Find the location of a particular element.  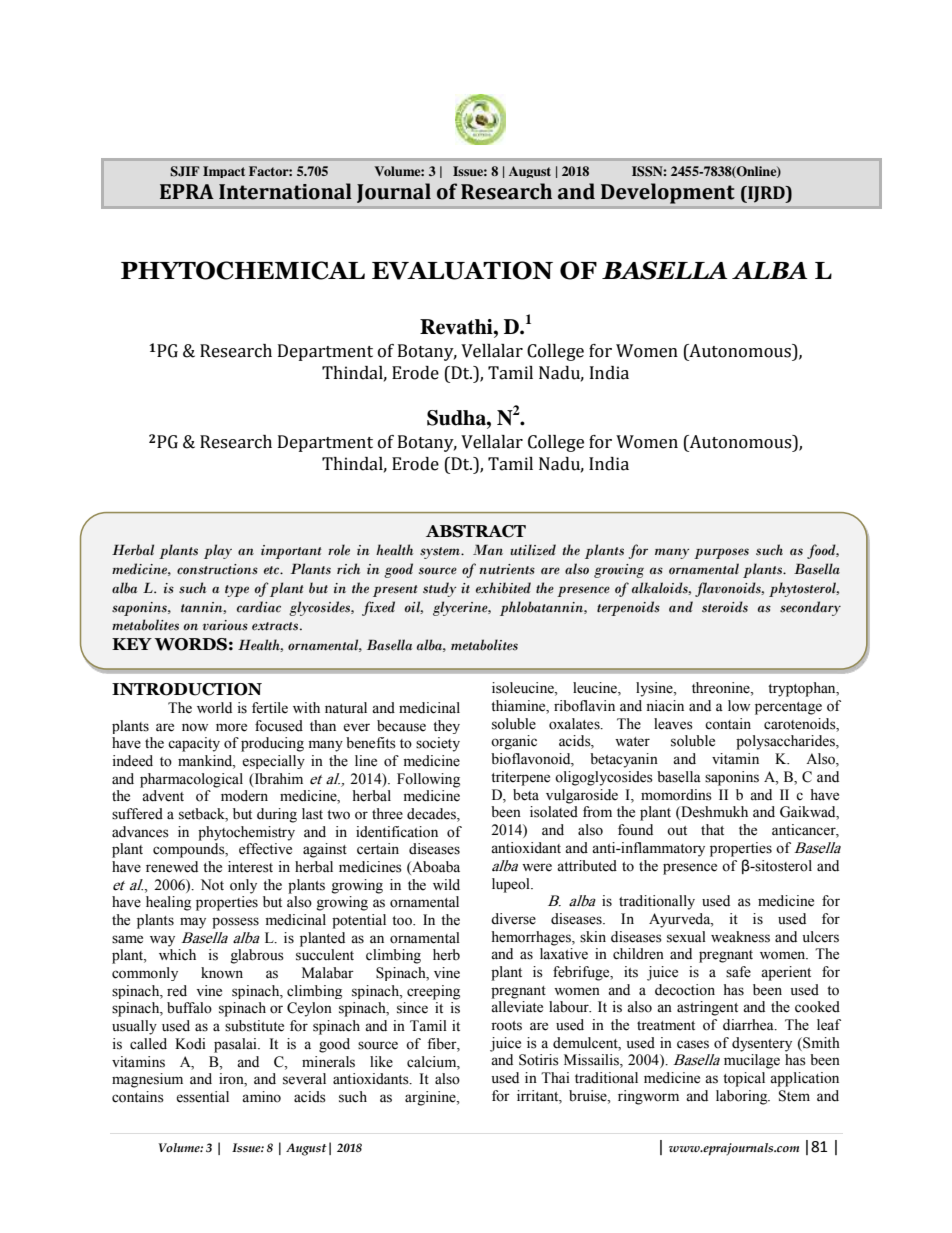

play is located at coordinates (218, 551).
